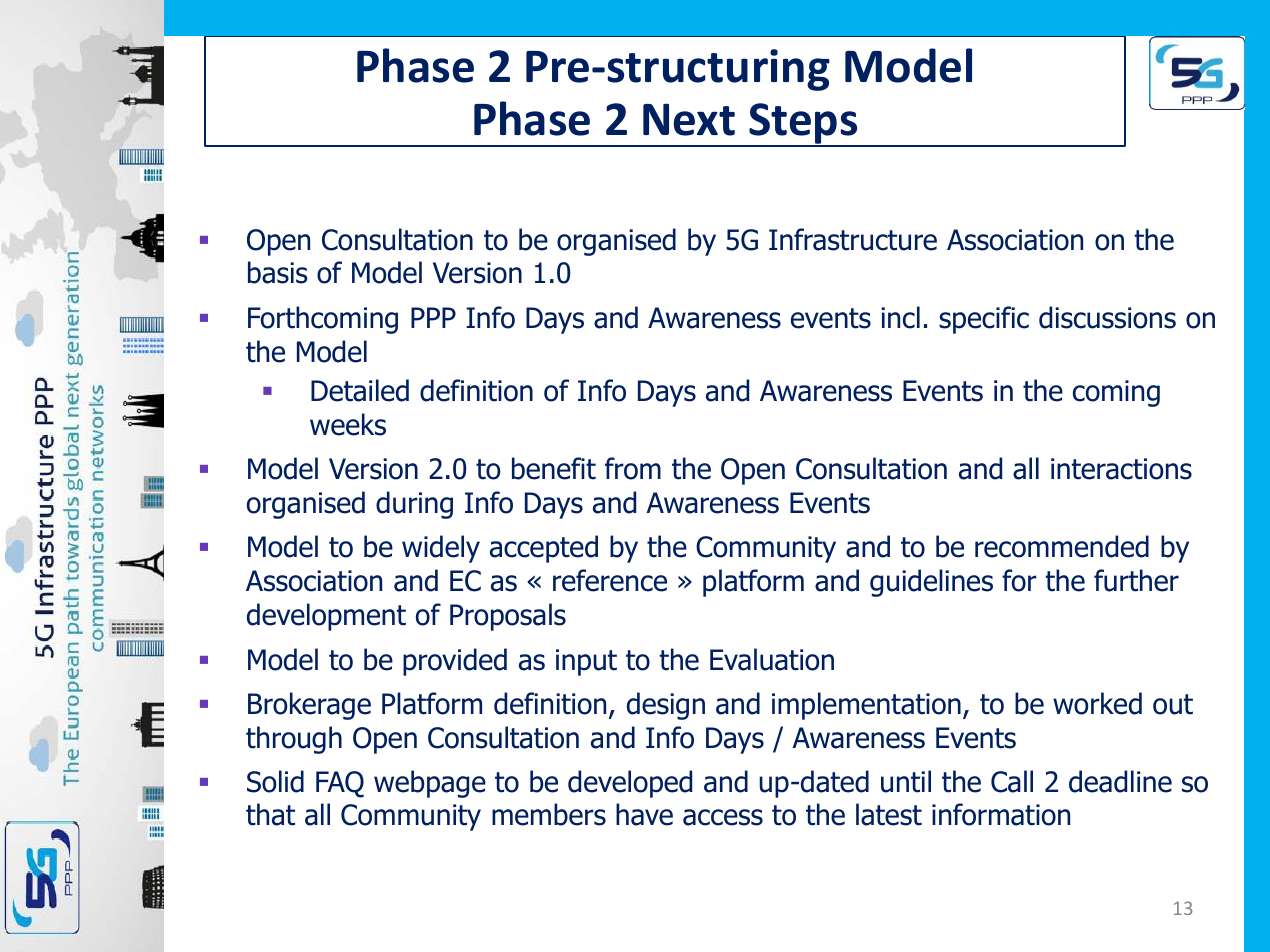 The width and height of the page is (1270, 952). What do you see at coordinates (1107, 317) in the page?
I see `discussions` at bounding box center [1107, 317].
